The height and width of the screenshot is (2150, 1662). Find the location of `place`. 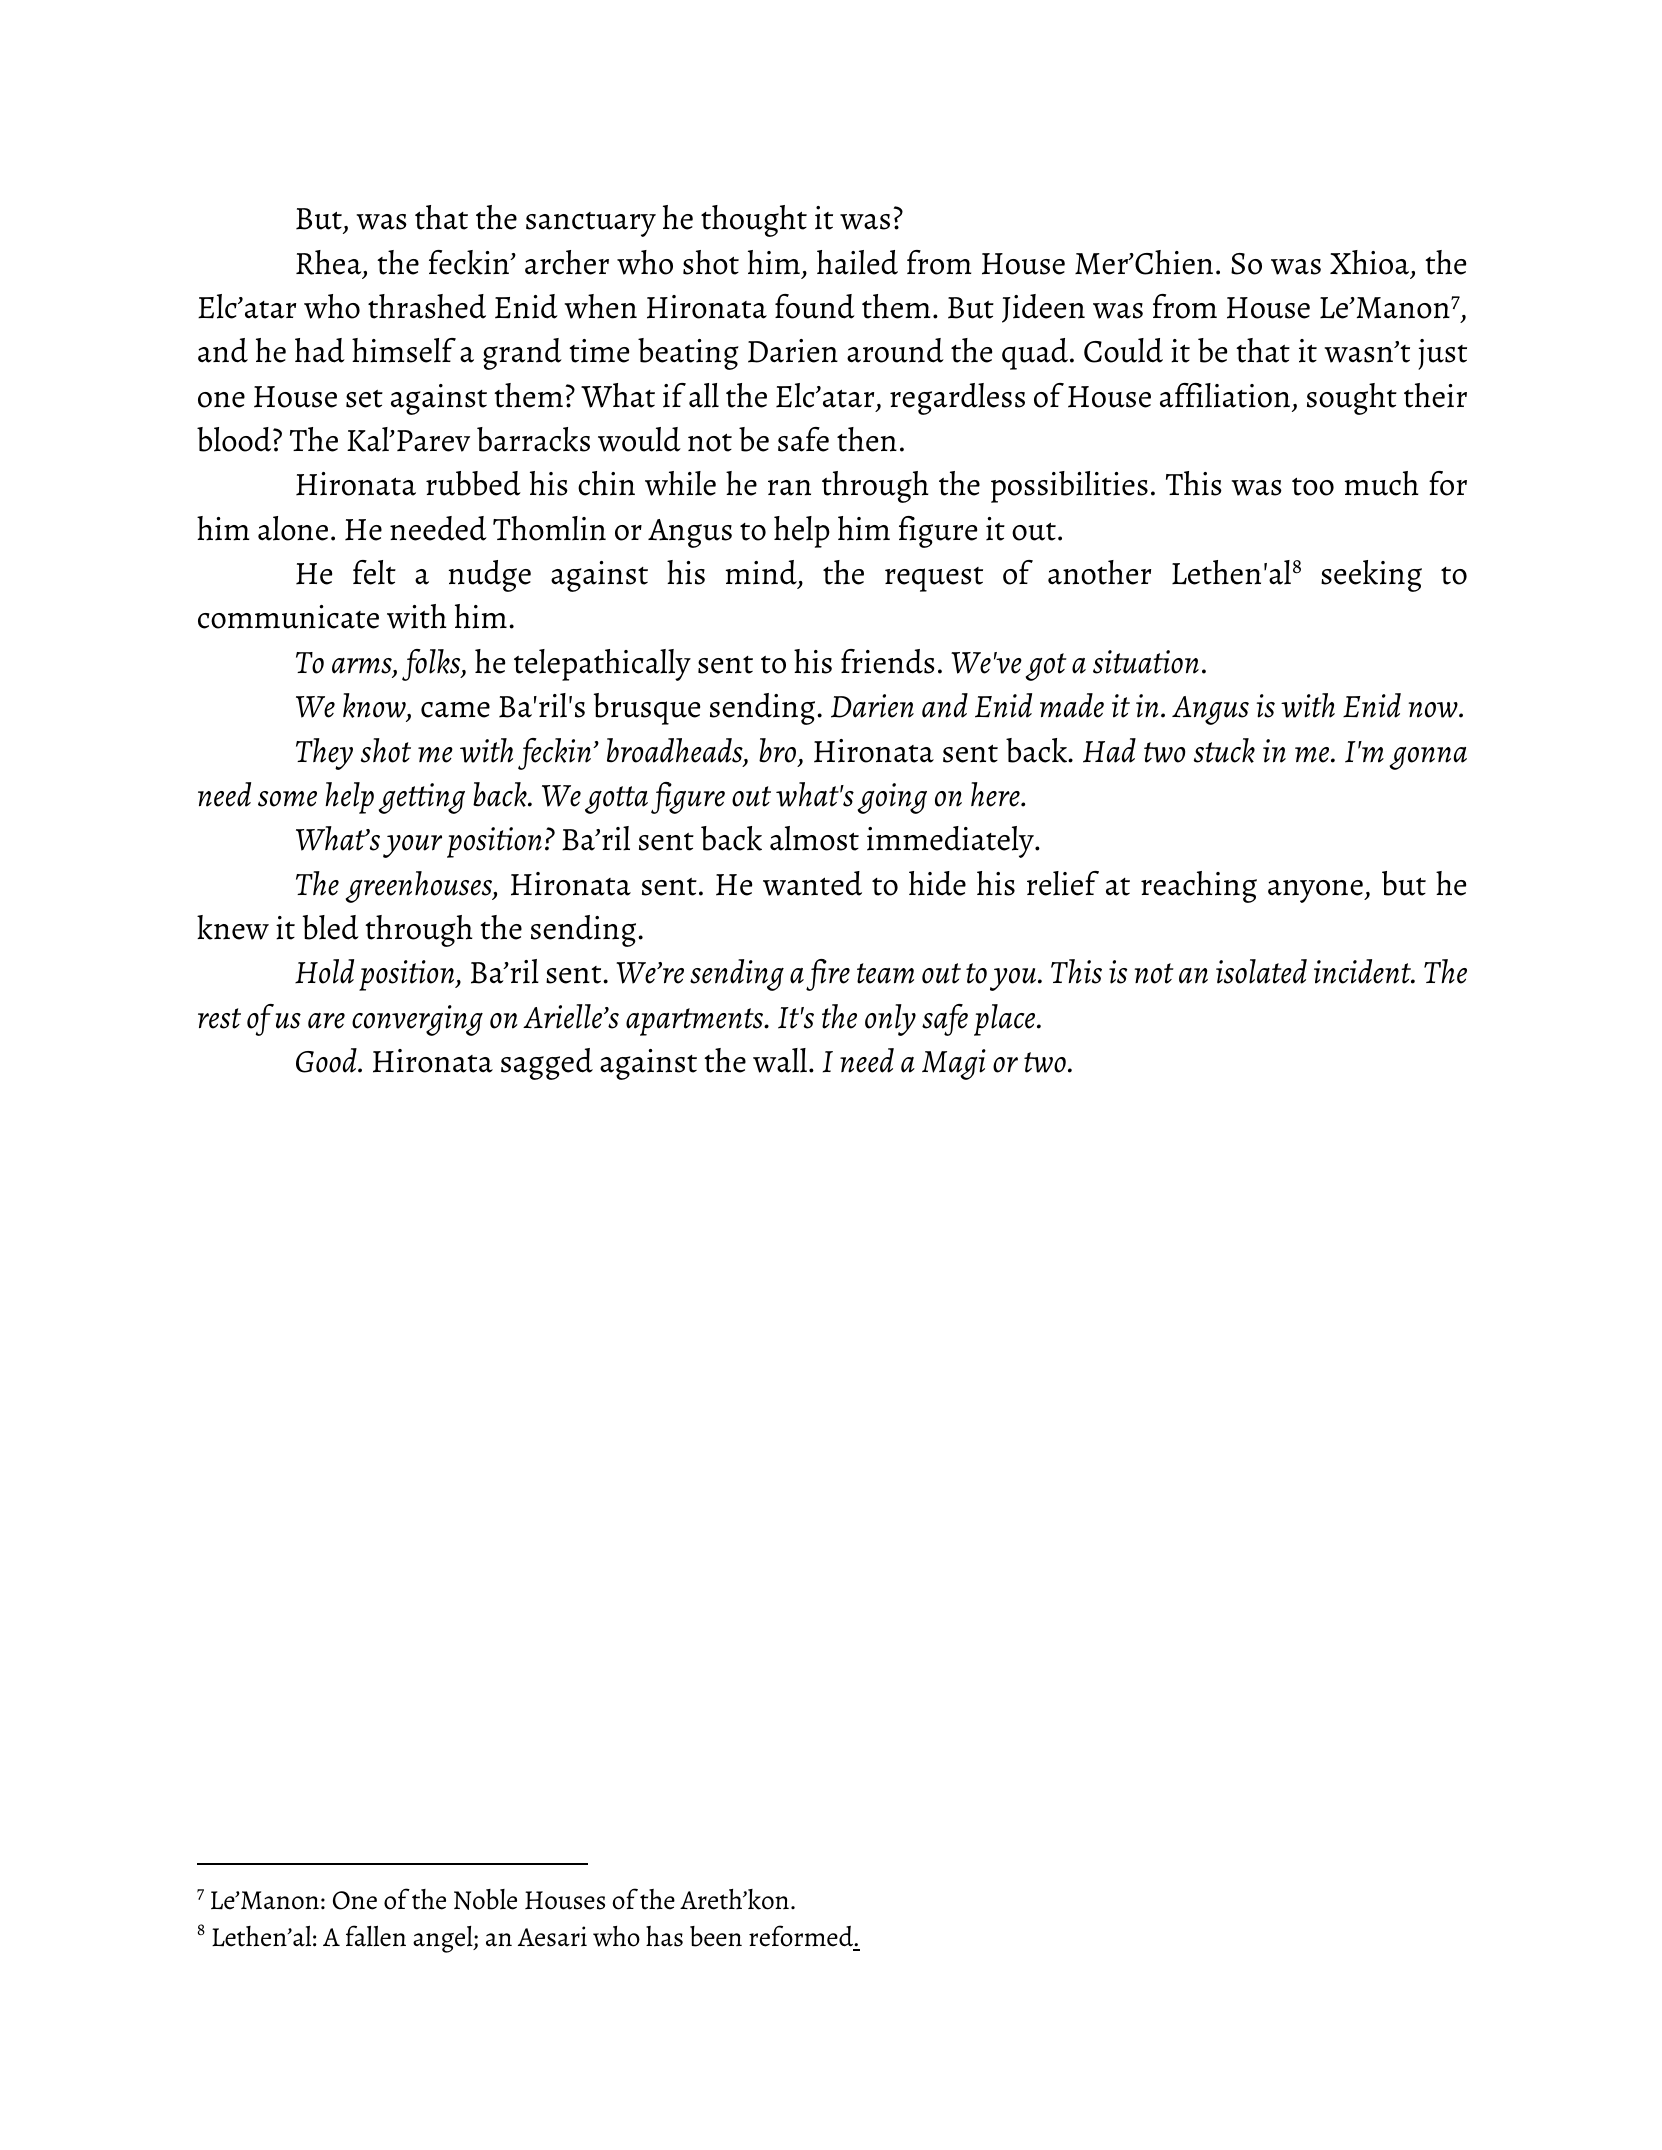

place is located at coordinates (1006, 1020).
